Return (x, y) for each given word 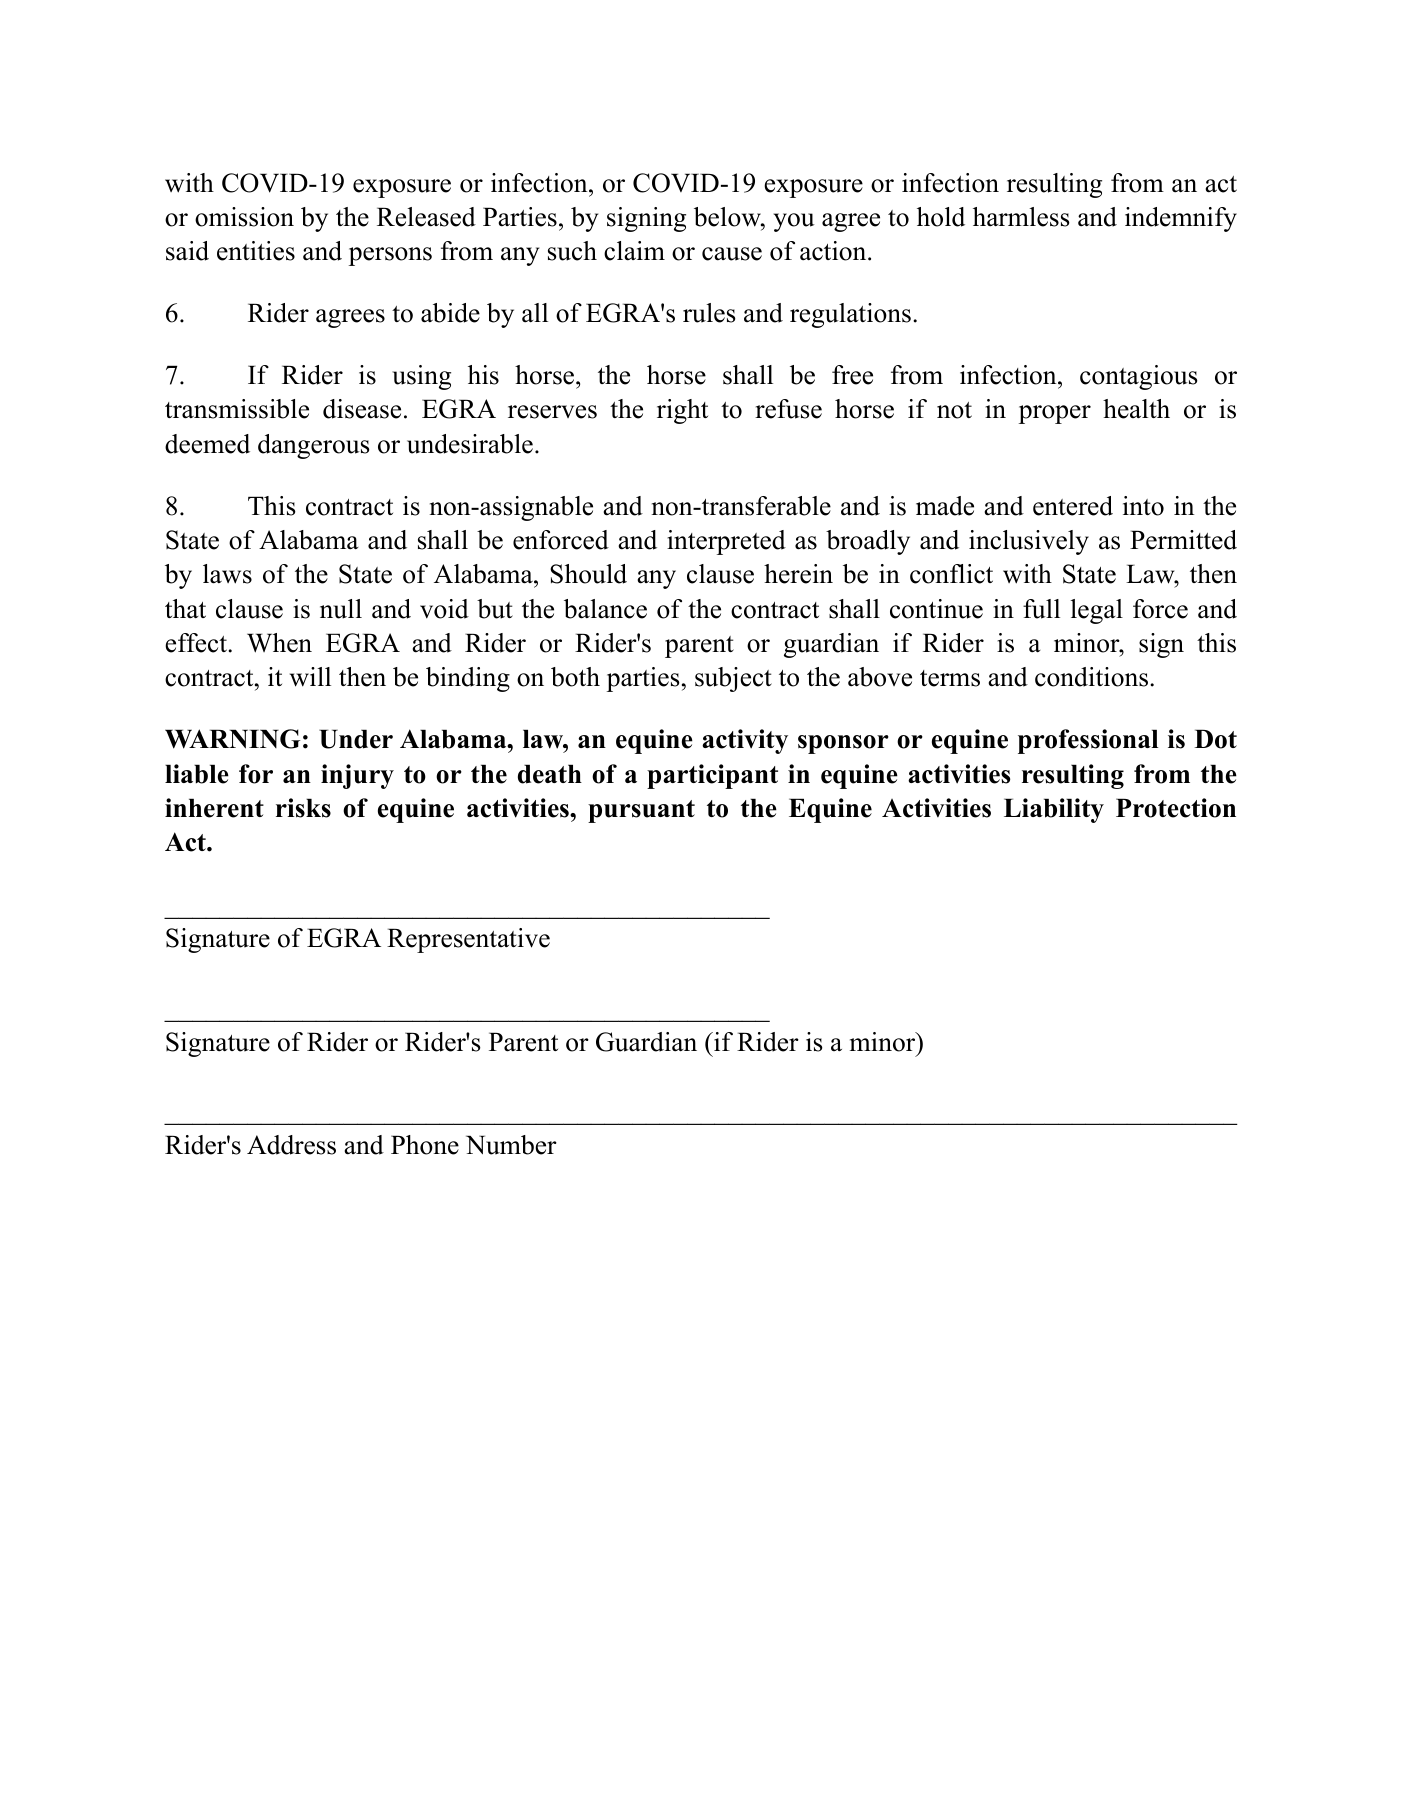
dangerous (314, 446)
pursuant (641, 811)
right (682, 411)
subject (733, 679)
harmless (1021, 217)
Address (291, 1145)
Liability (1054, 810)
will (310, 677)
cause (732, 254)
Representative (468, 940)
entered (1073, 506)
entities (256, 251)
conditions (1091, 677)
